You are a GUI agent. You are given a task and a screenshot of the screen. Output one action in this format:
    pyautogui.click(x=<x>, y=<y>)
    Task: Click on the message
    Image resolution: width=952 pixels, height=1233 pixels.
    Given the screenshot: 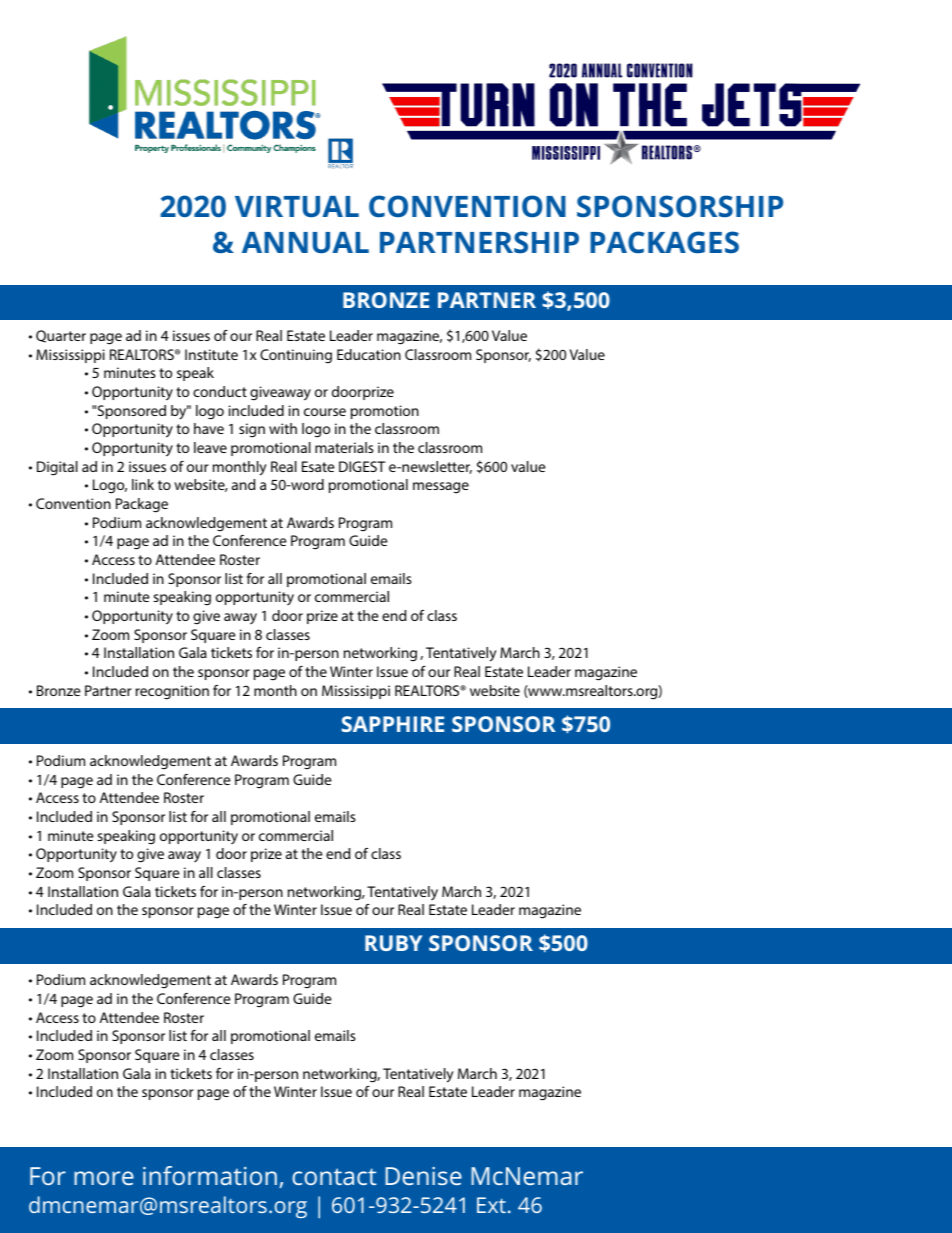 What is the action you would take?
    pyautogui.click(x=441, y=488)
